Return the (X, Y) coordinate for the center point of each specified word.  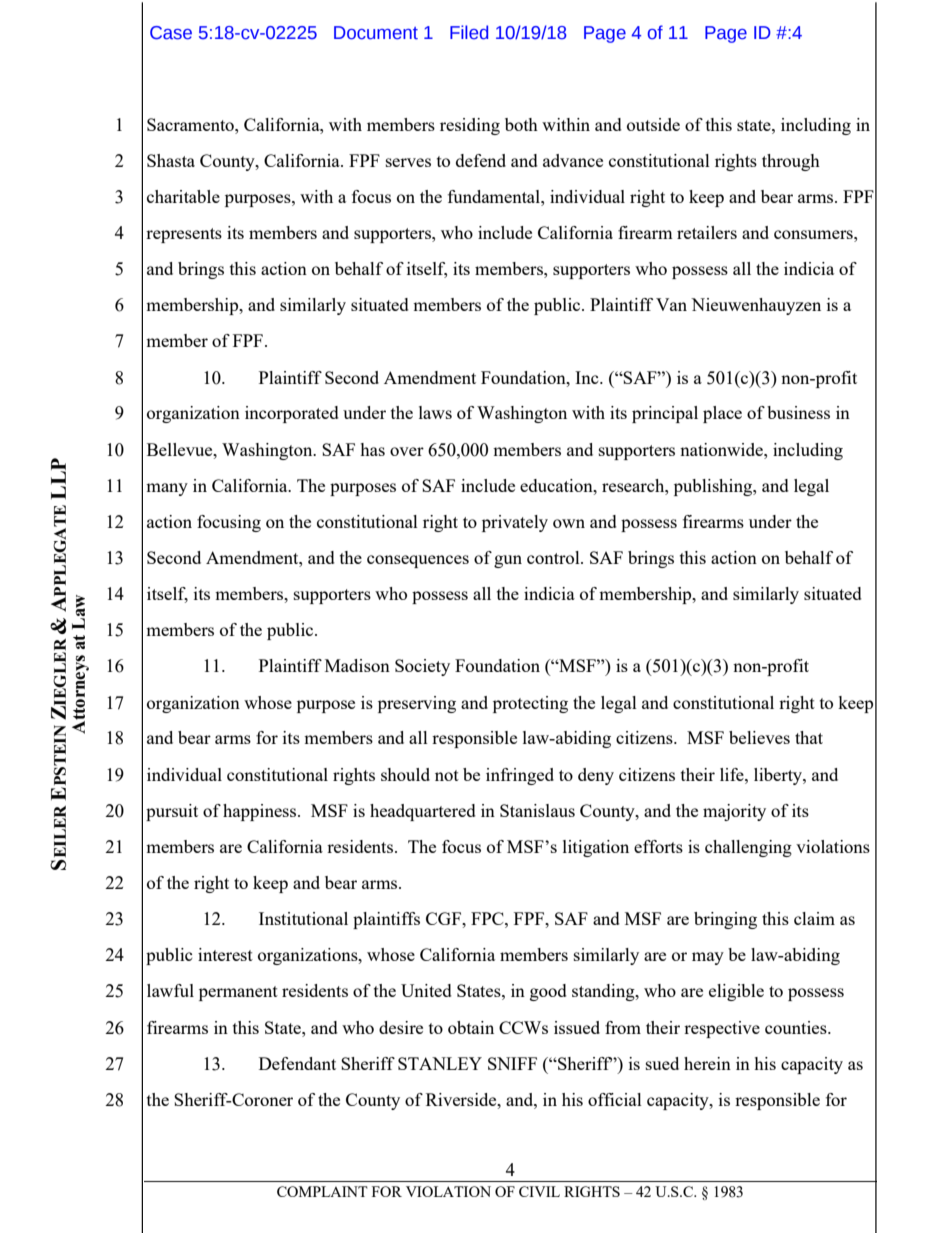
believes (759, 737)
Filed (469, 32)
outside (653, 124)
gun (508, 561)
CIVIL (539, 1191)
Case (171, 33)
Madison (357, 665)
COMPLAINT (322, 1191)
